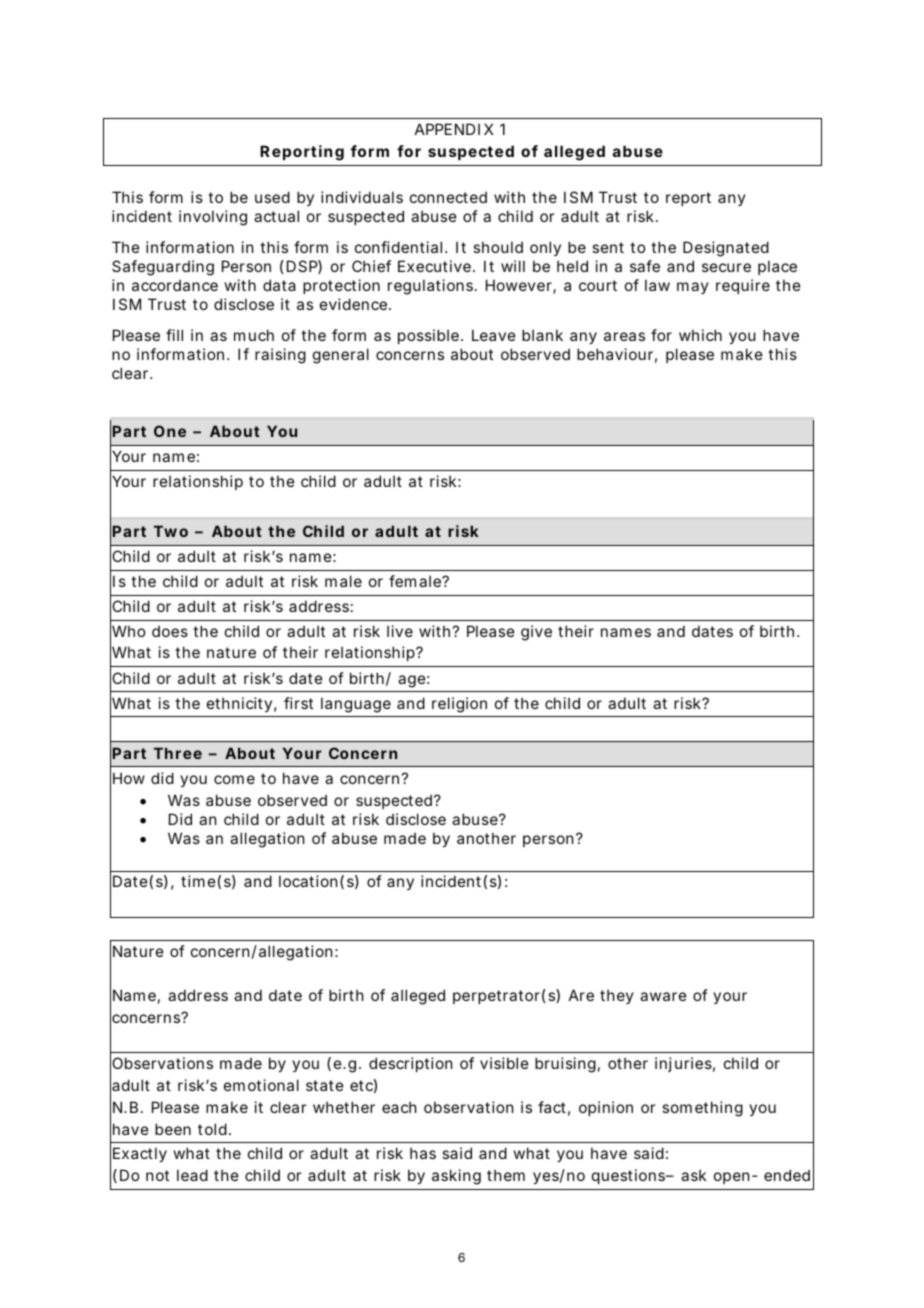 Image resolution: width=924 pixels, height=1308 pixels. Describe the element at coordinates (234, 779) in the screenshot. I see `come` at that location.
